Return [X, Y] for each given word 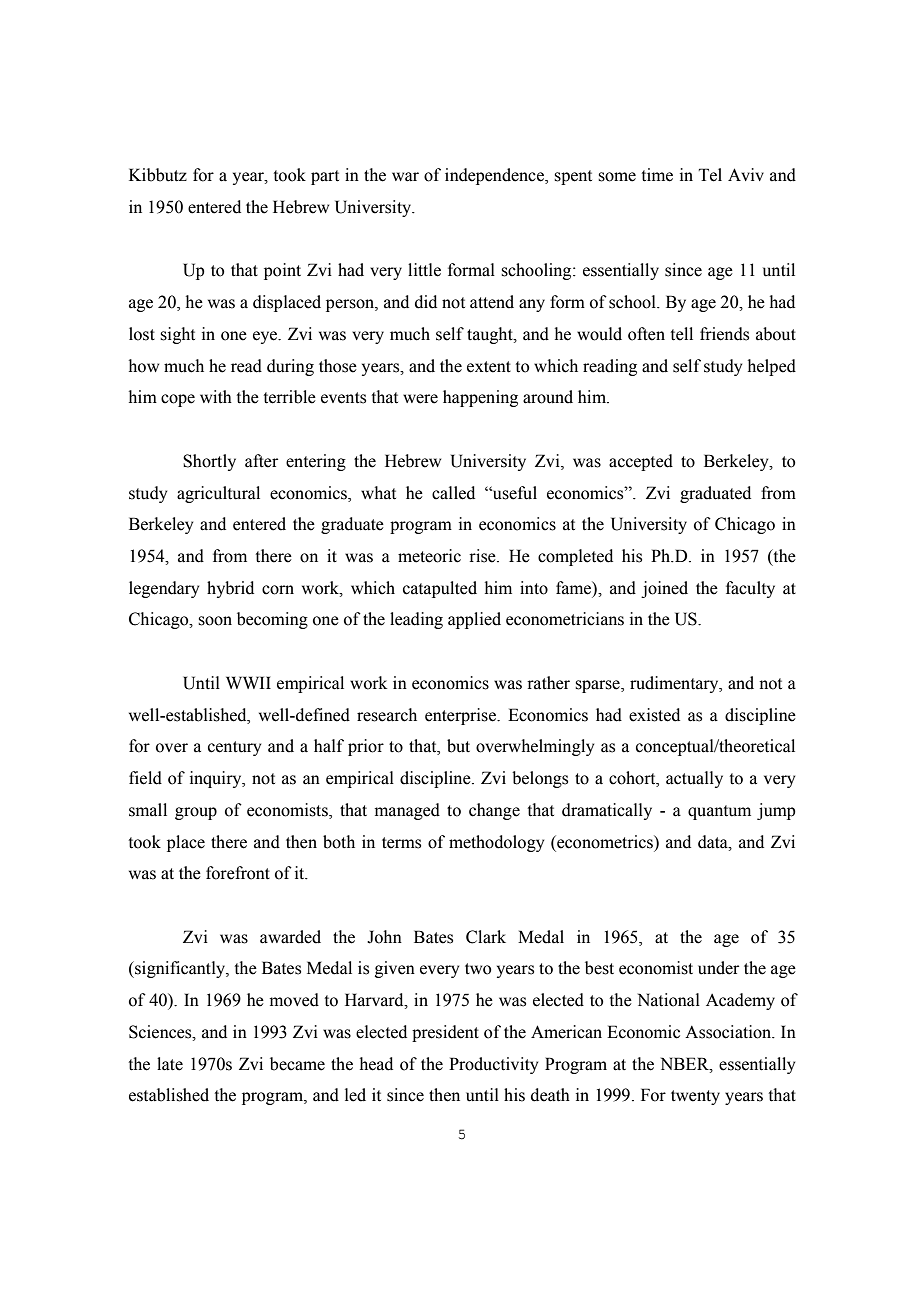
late [170, 1064]
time [657, 175]
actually [694, 779]
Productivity [493, 1065]
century [234, 748]
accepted [641, 462]
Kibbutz [158, 175]
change [494, 811]
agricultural [218, 494]
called [453, 493]
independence [495, 176]
